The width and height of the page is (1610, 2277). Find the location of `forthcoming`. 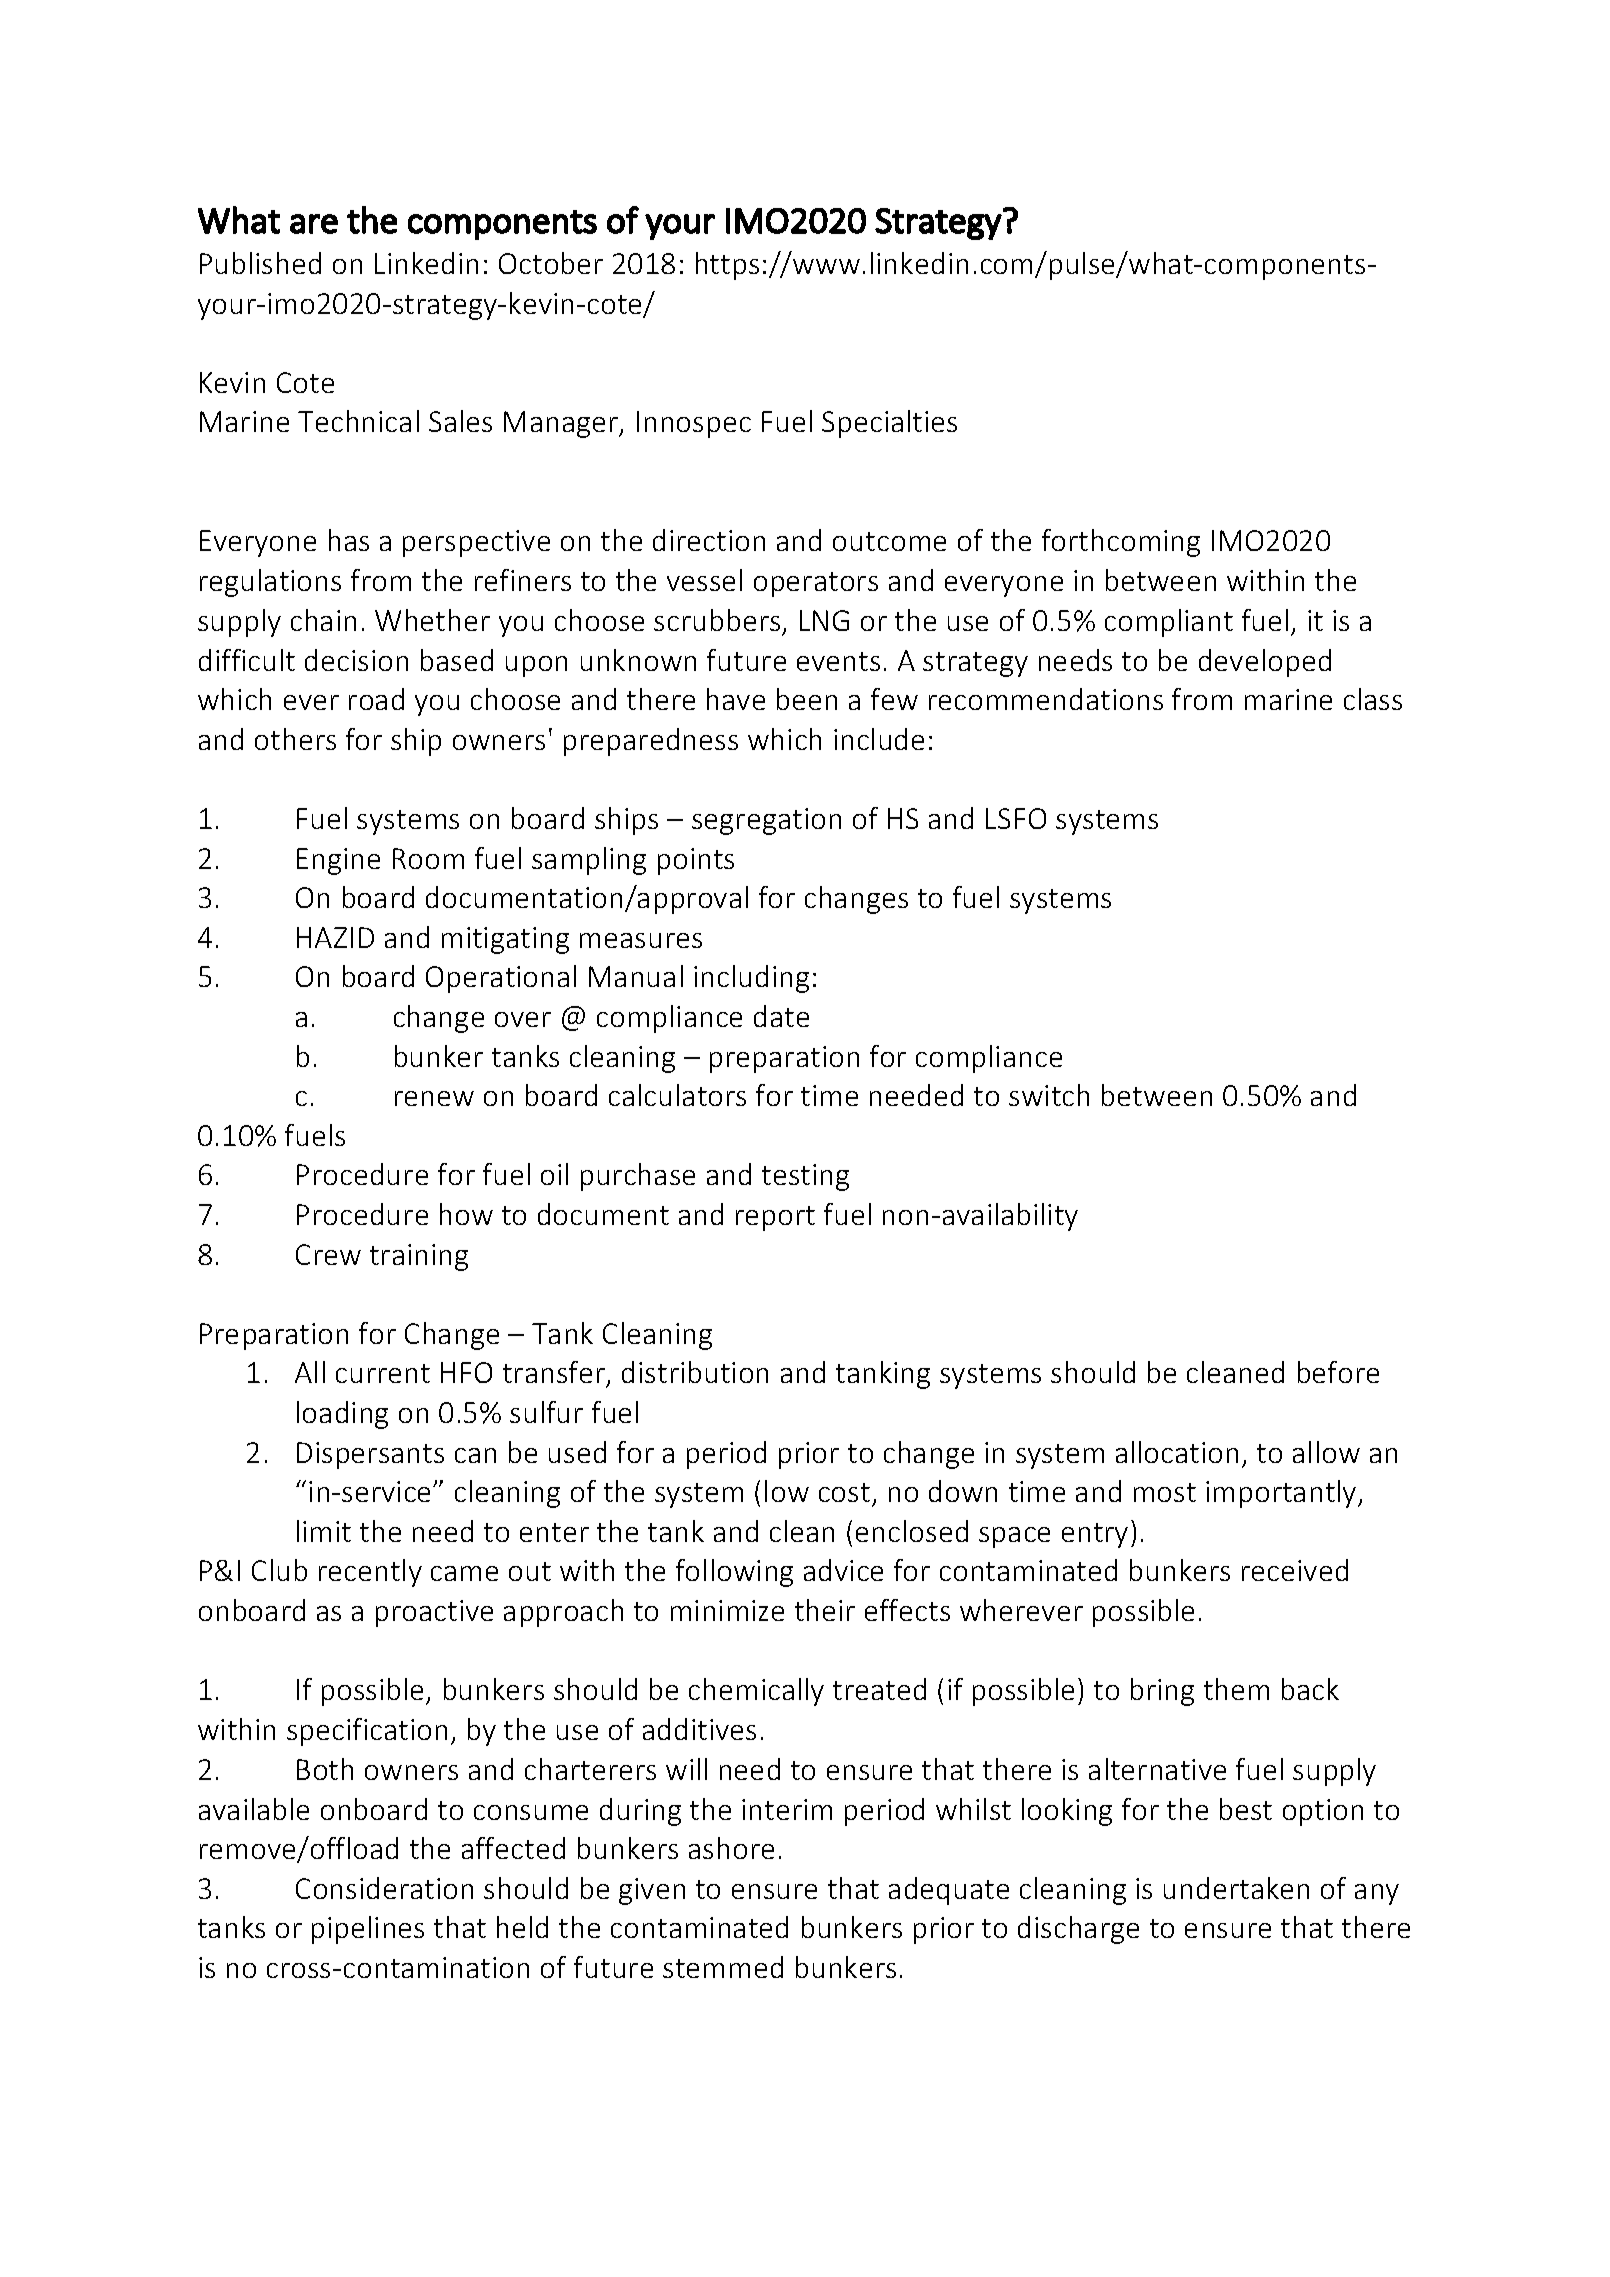

forthcoming is located at coordinates (1121, 543).
